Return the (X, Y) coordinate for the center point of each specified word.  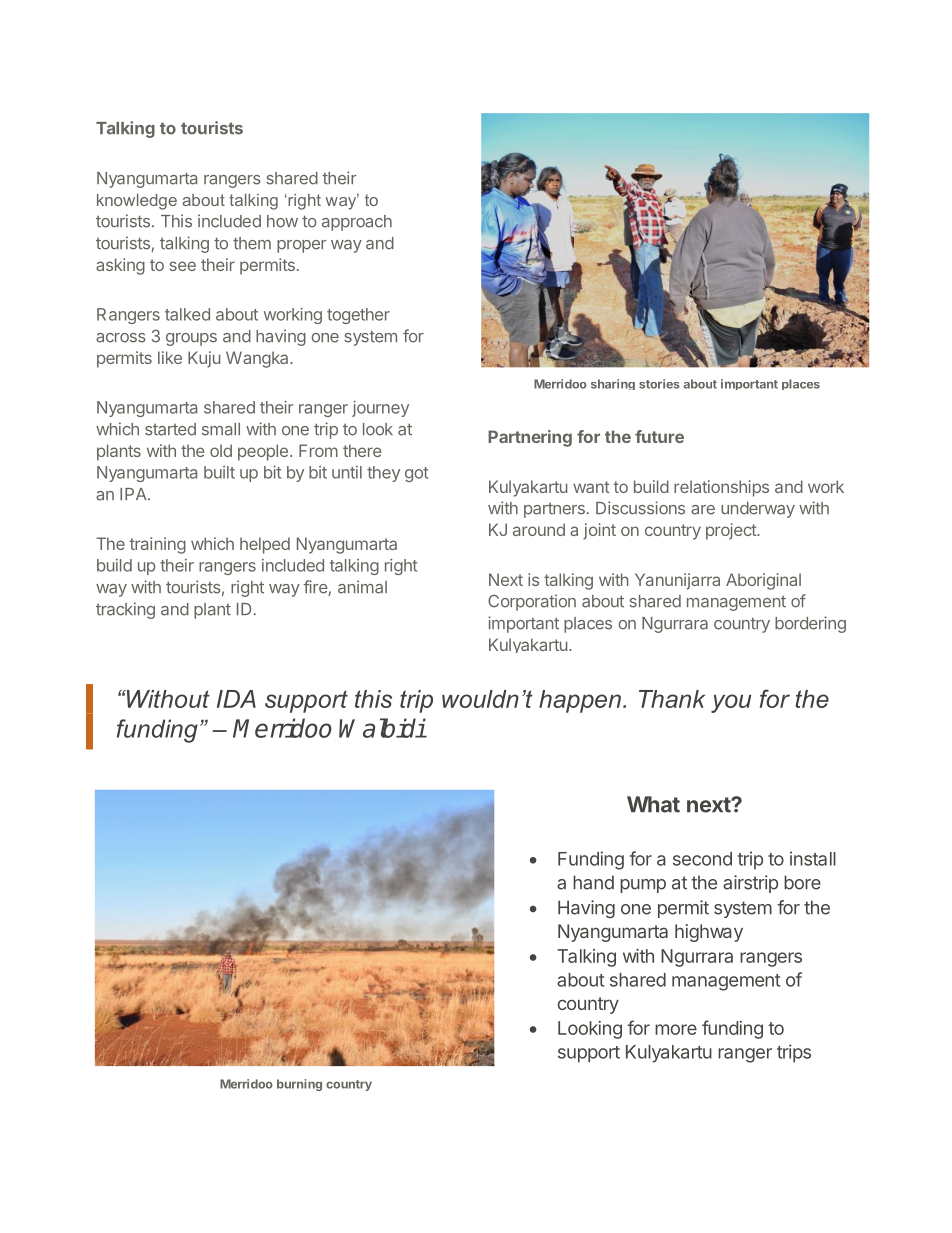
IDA (236, 699)
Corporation (532, 602)
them (252, 243)
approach (357, 223)
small (221, 429)
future (659, 436)
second (702, 859)
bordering (810, 624)
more (676, 1029)
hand (593, 882)
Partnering (530, 438)
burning (299, 1085)
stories (659, 384)
